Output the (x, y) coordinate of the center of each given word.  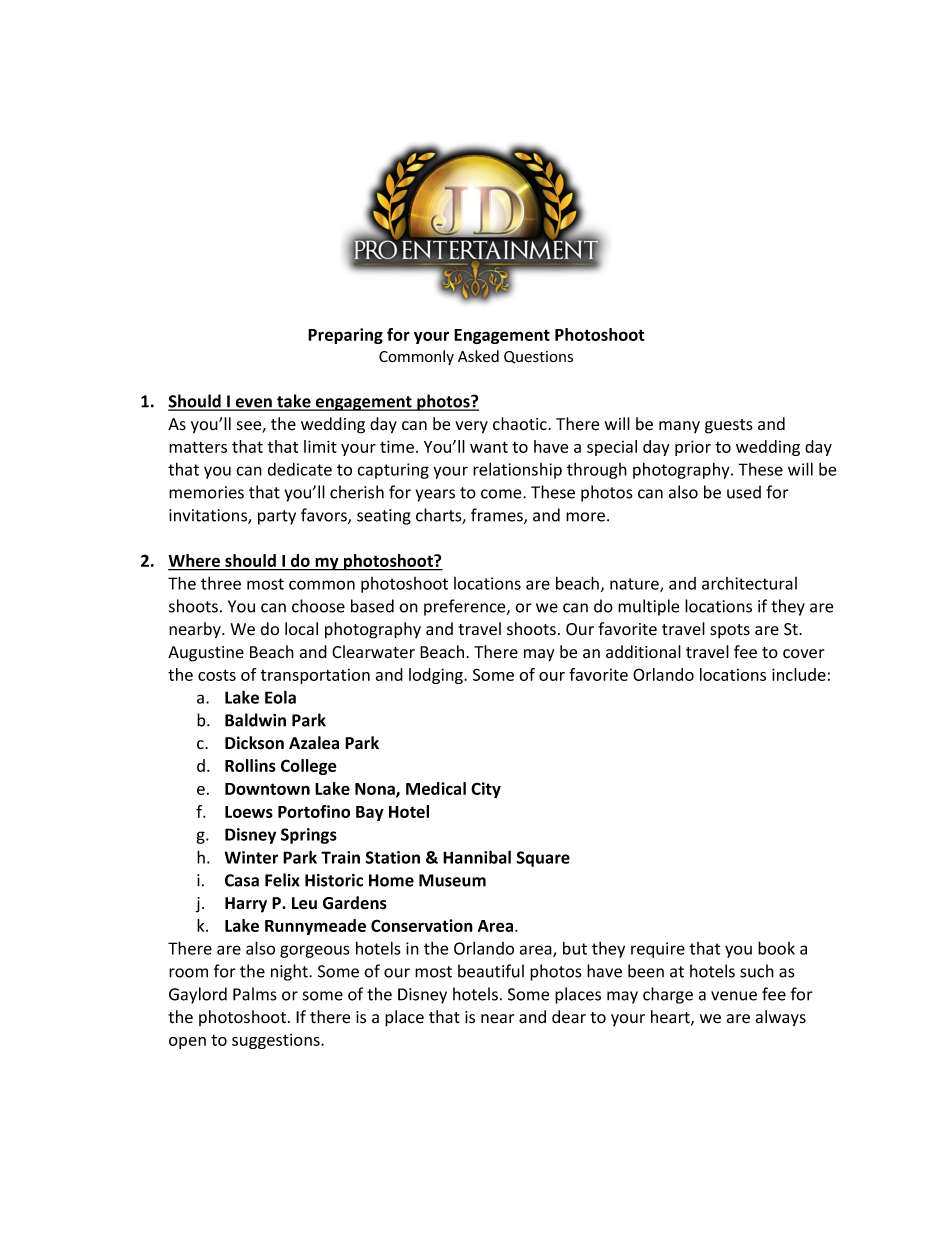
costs (217, 675)
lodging (437, 676)
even (253, 404)
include (799, 674)
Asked (478, 356)
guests (729, 426)
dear (569, 1017)
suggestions (277, 1041)
